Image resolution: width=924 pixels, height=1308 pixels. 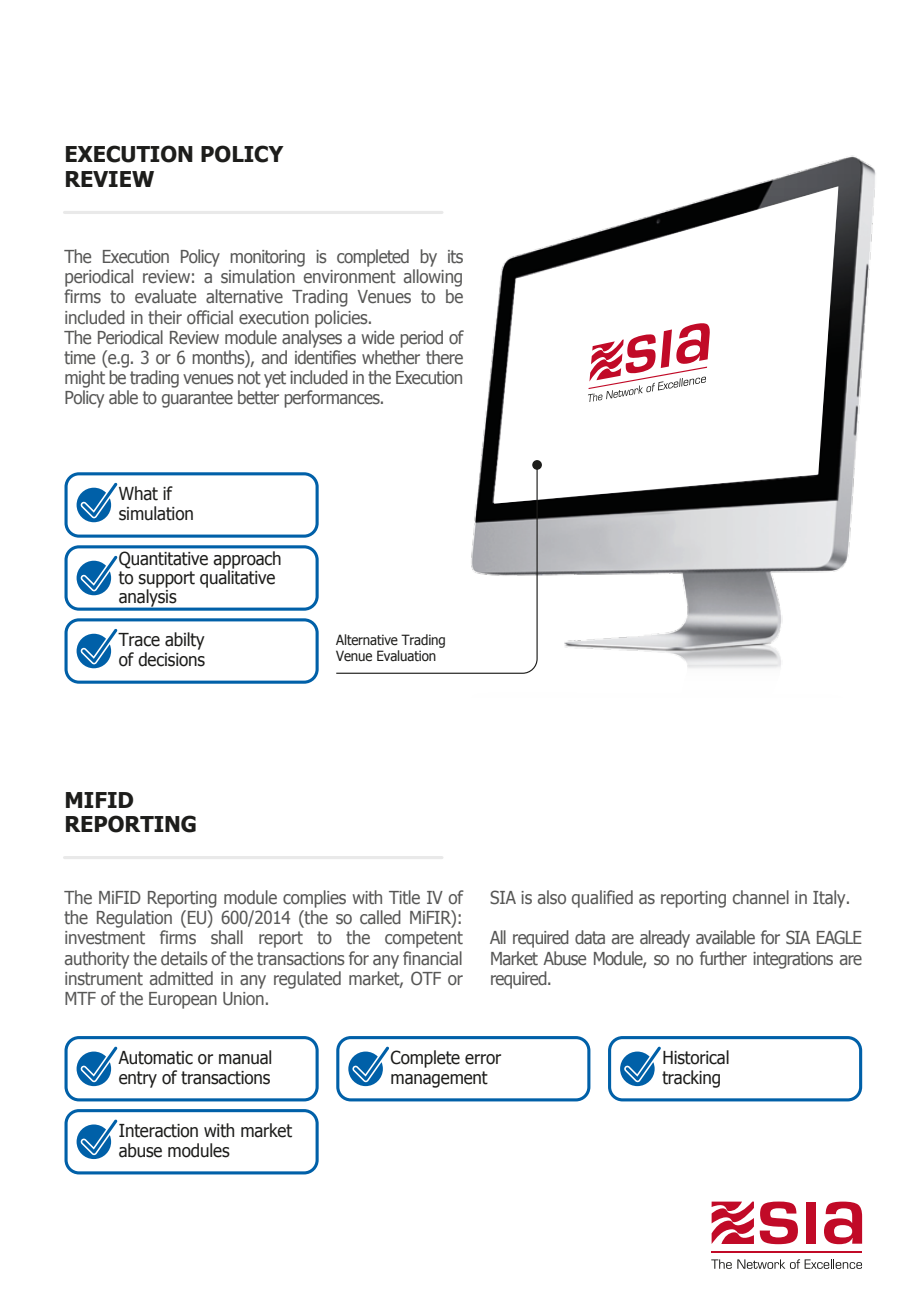 What do you see at coordinates (404, 897) in the screenshot?
I see `Title` at bounding box center [404, 897].
